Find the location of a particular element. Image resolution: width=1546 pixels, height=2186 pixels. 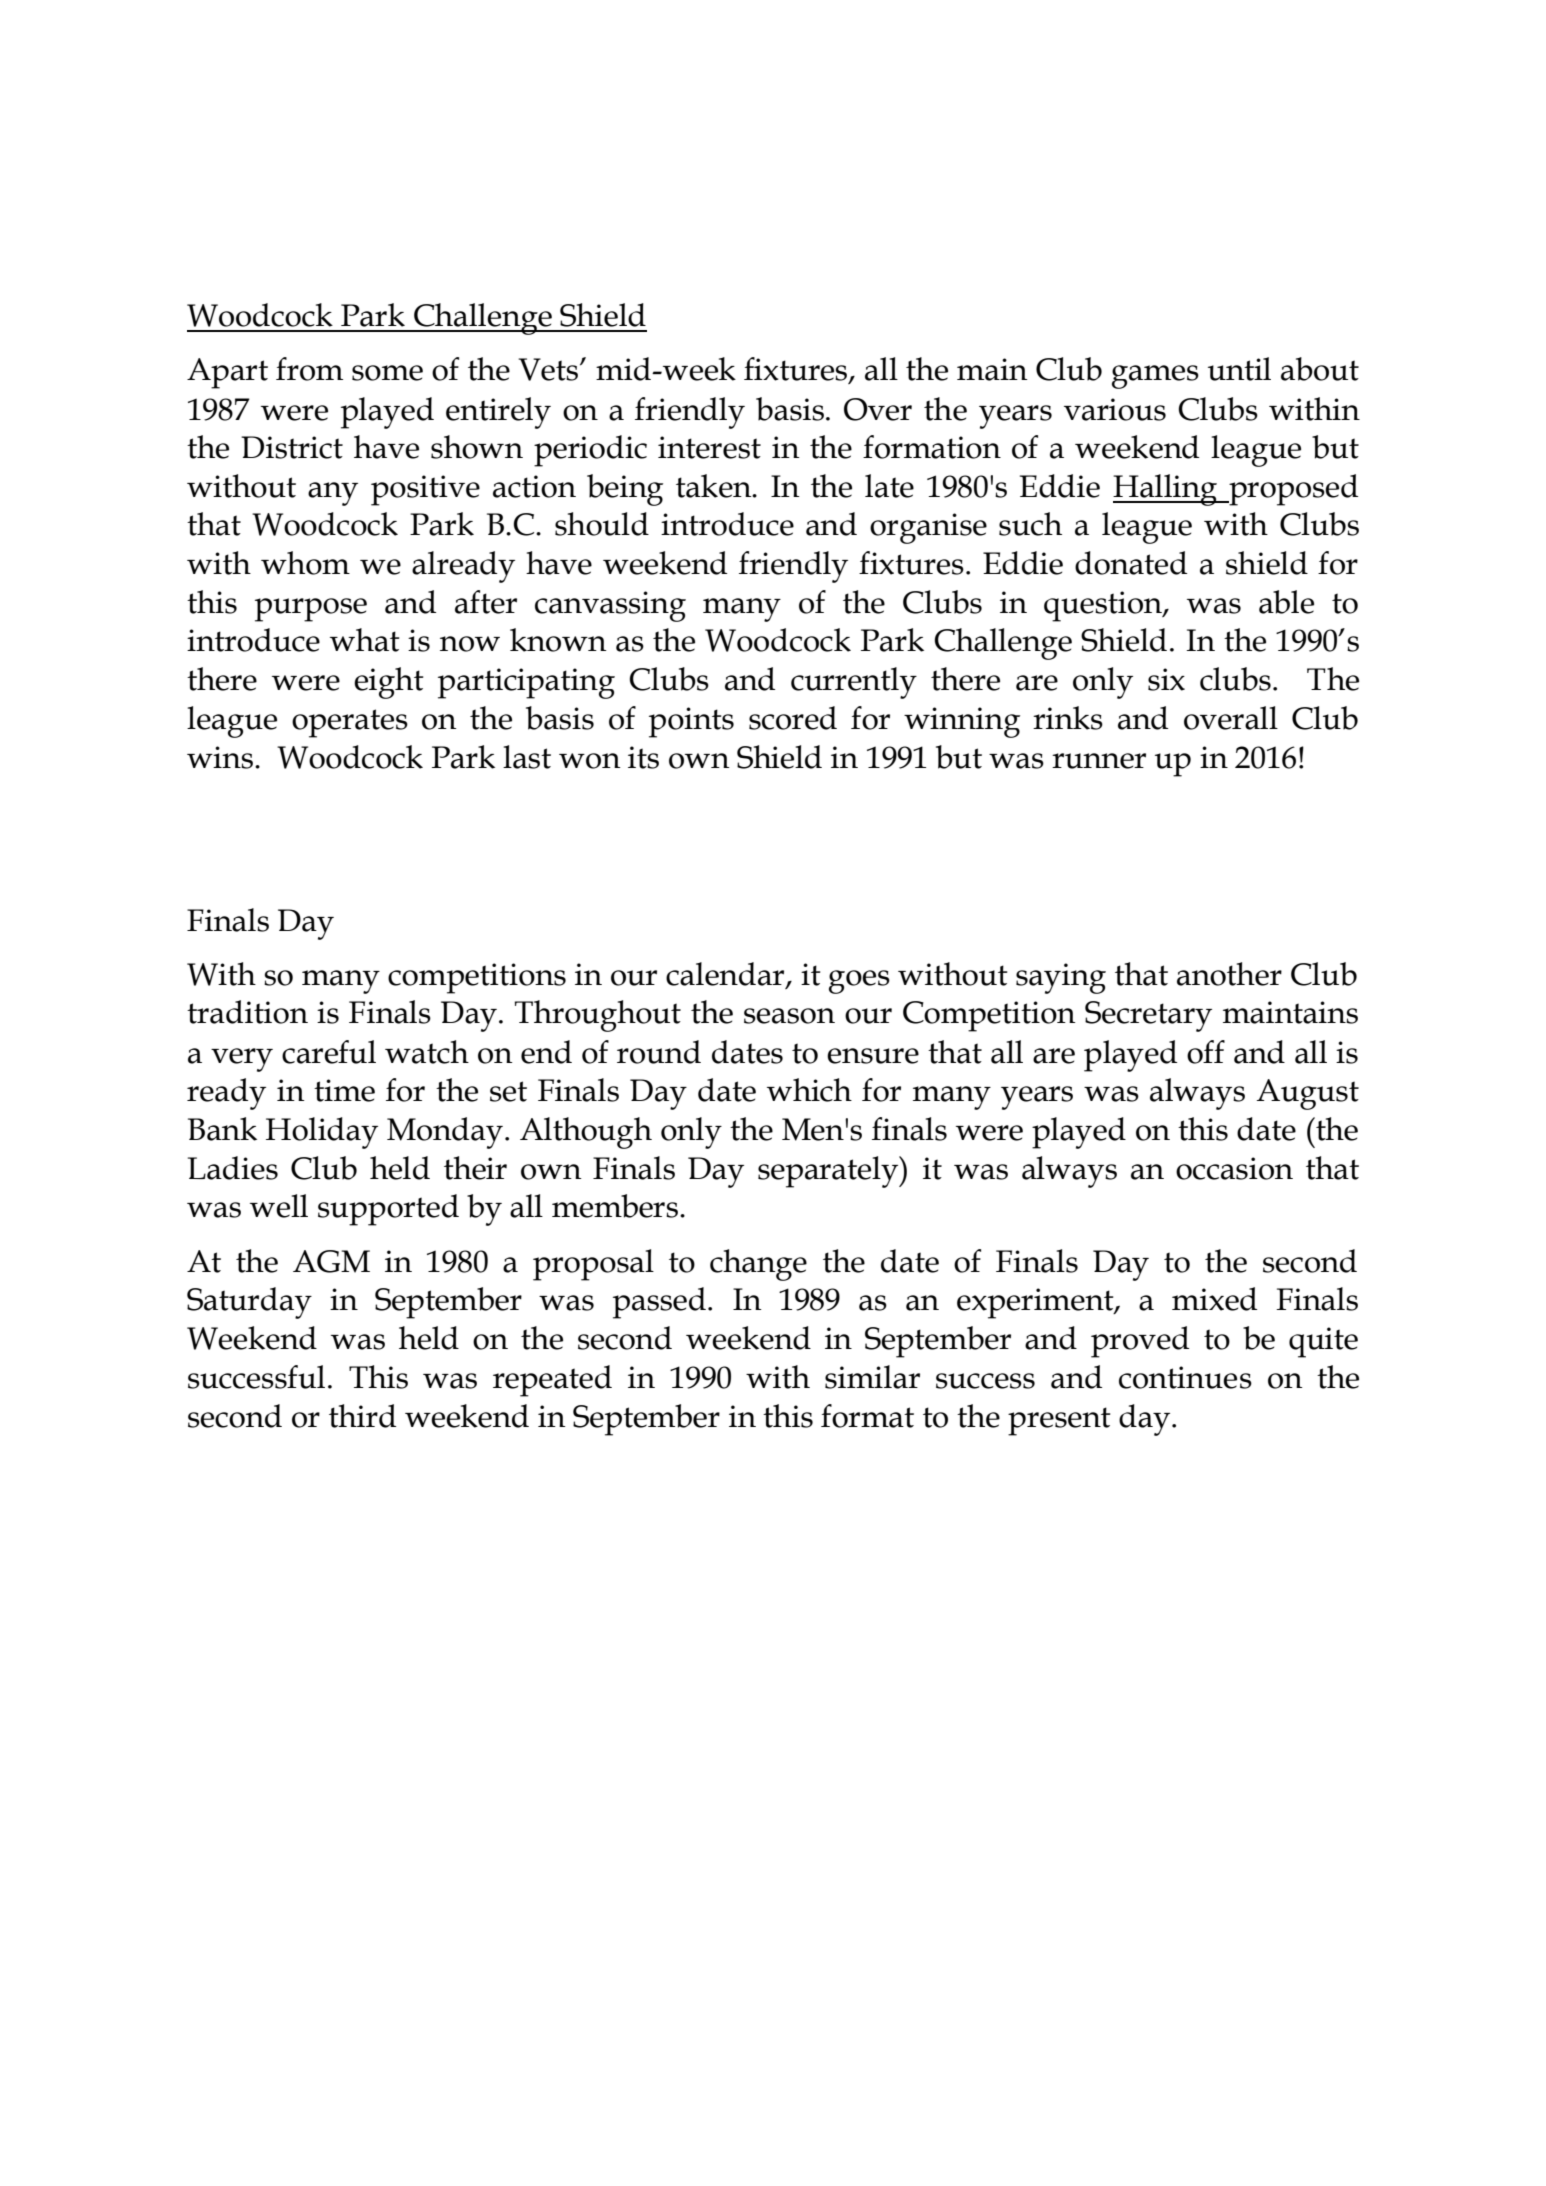

what is located at coordinates (364, 640).
